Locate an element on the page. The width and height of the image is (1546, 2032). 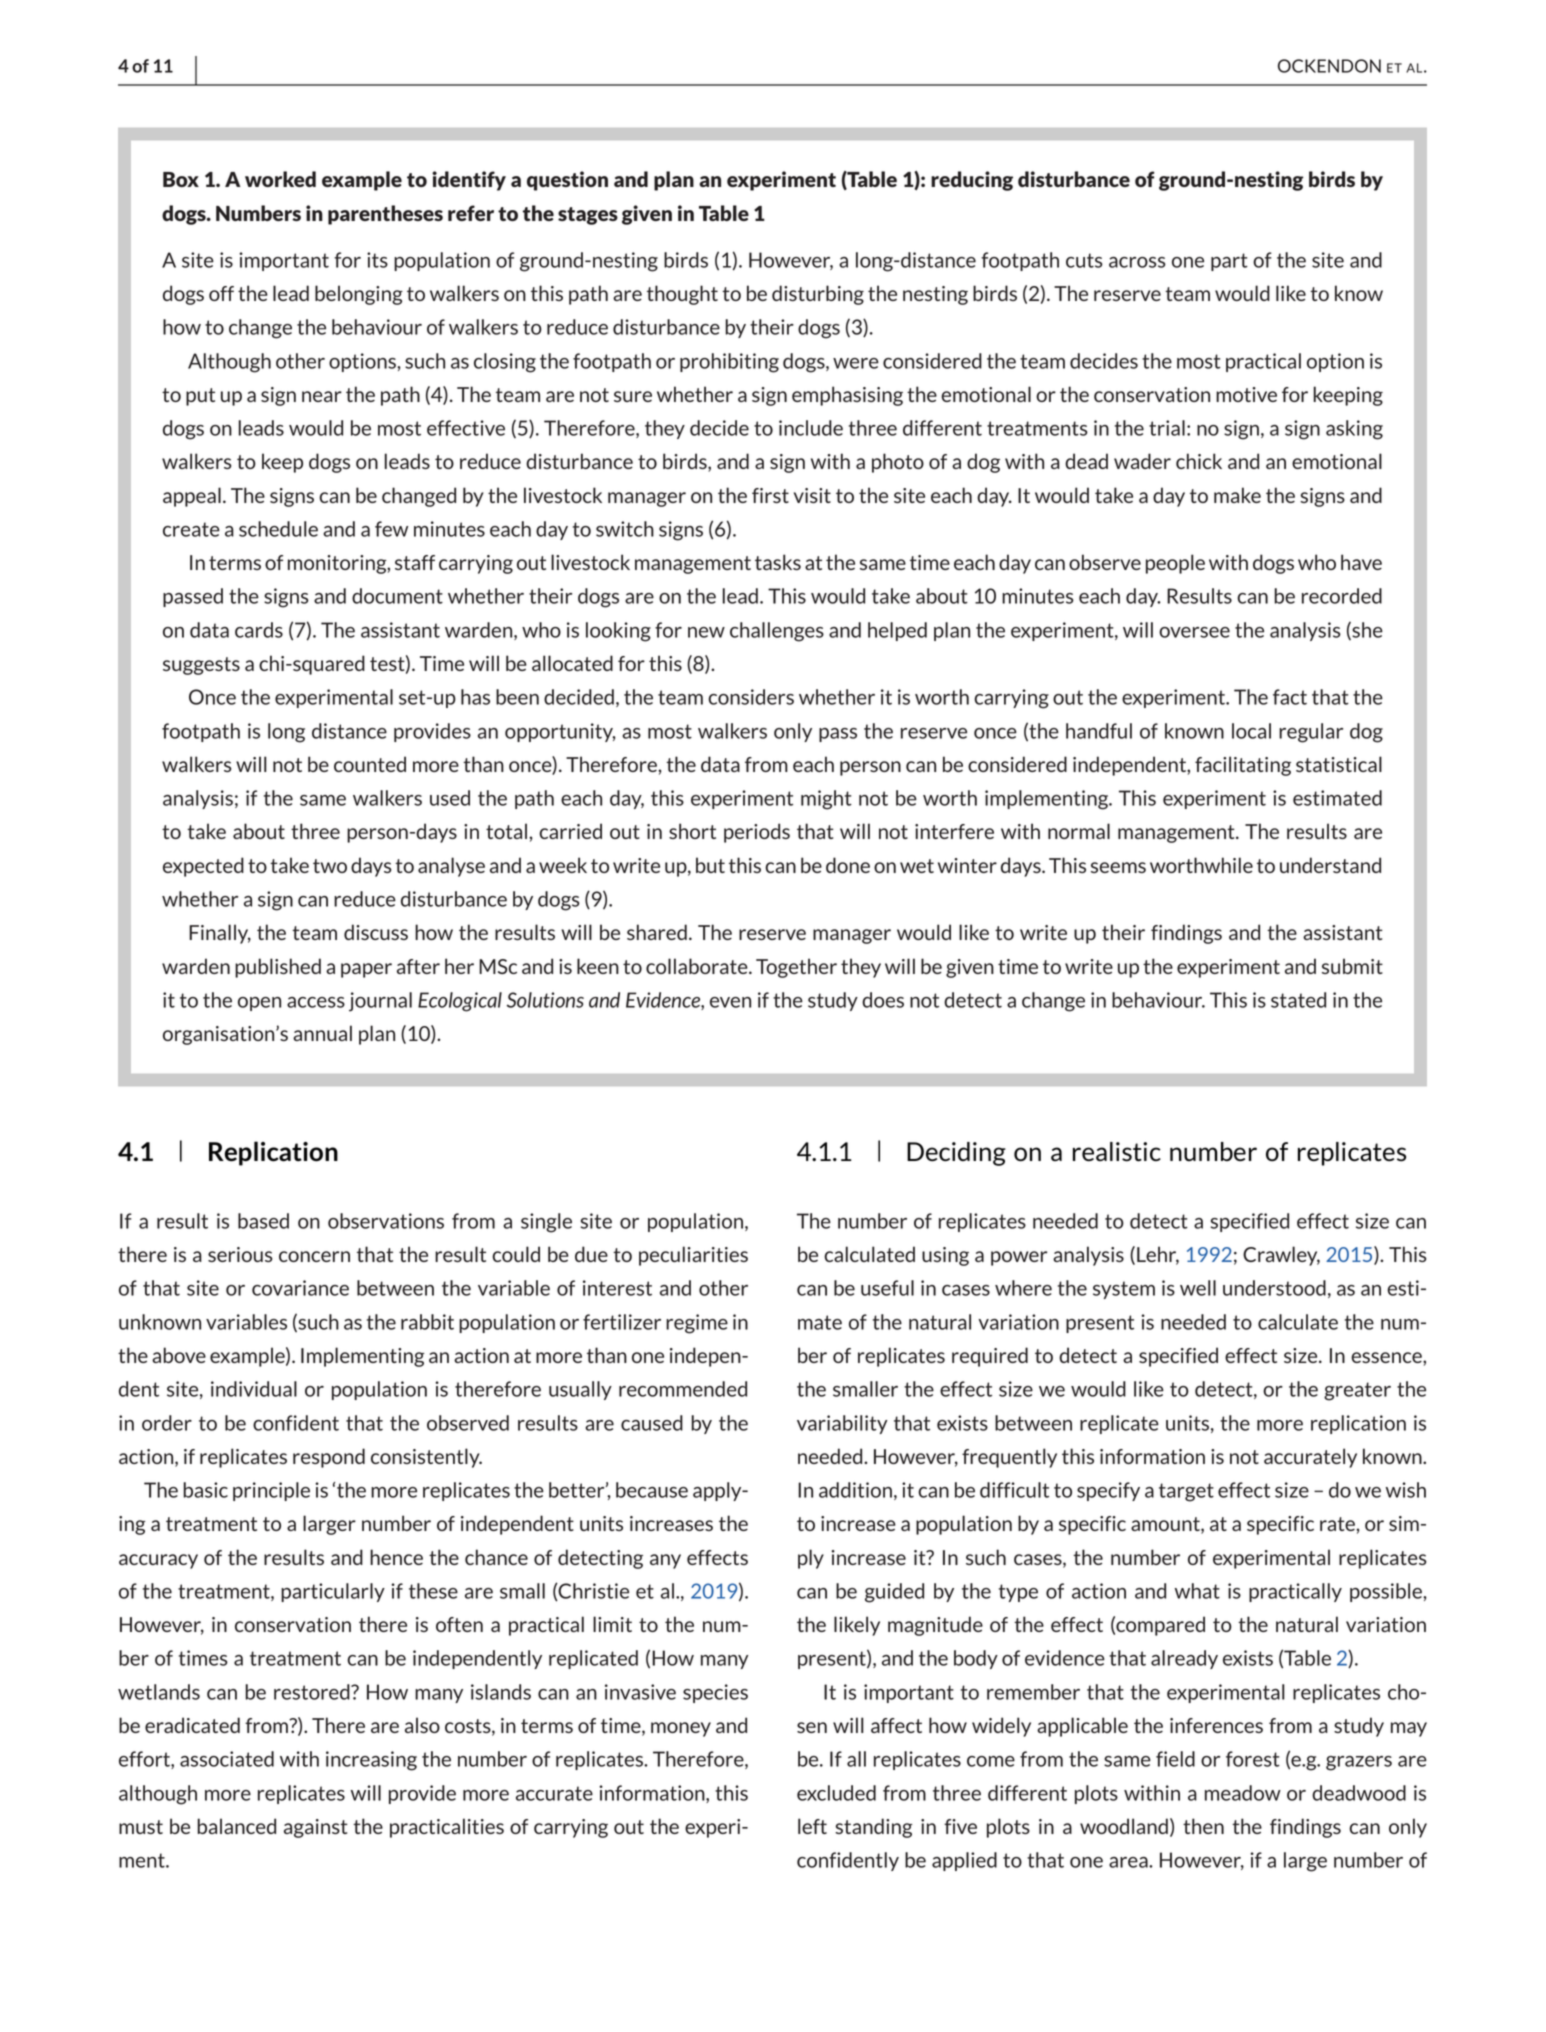
greater is located at coordinates (1357, 1391).
